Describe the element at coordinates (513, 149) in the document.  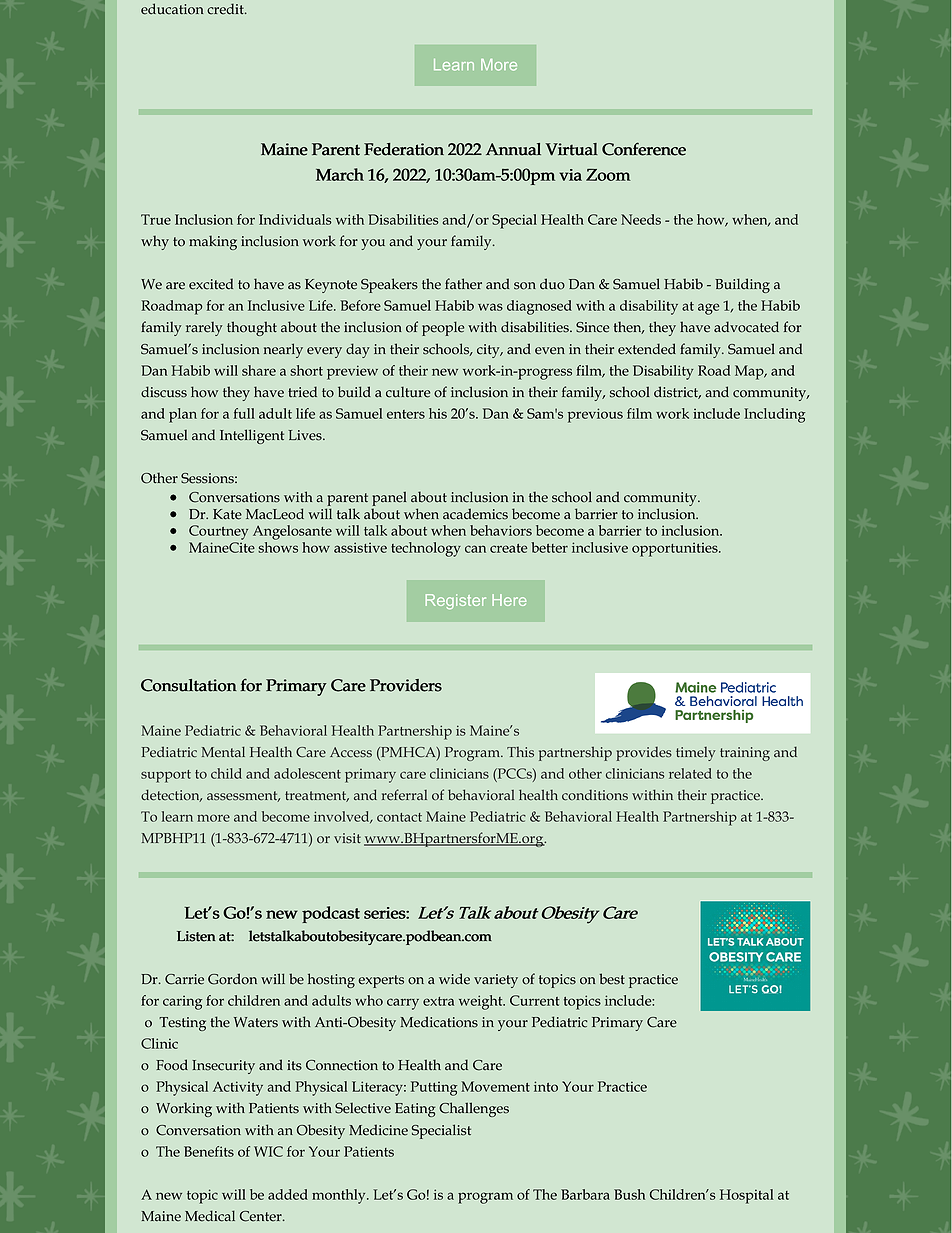
I see `Annual` at that location.
